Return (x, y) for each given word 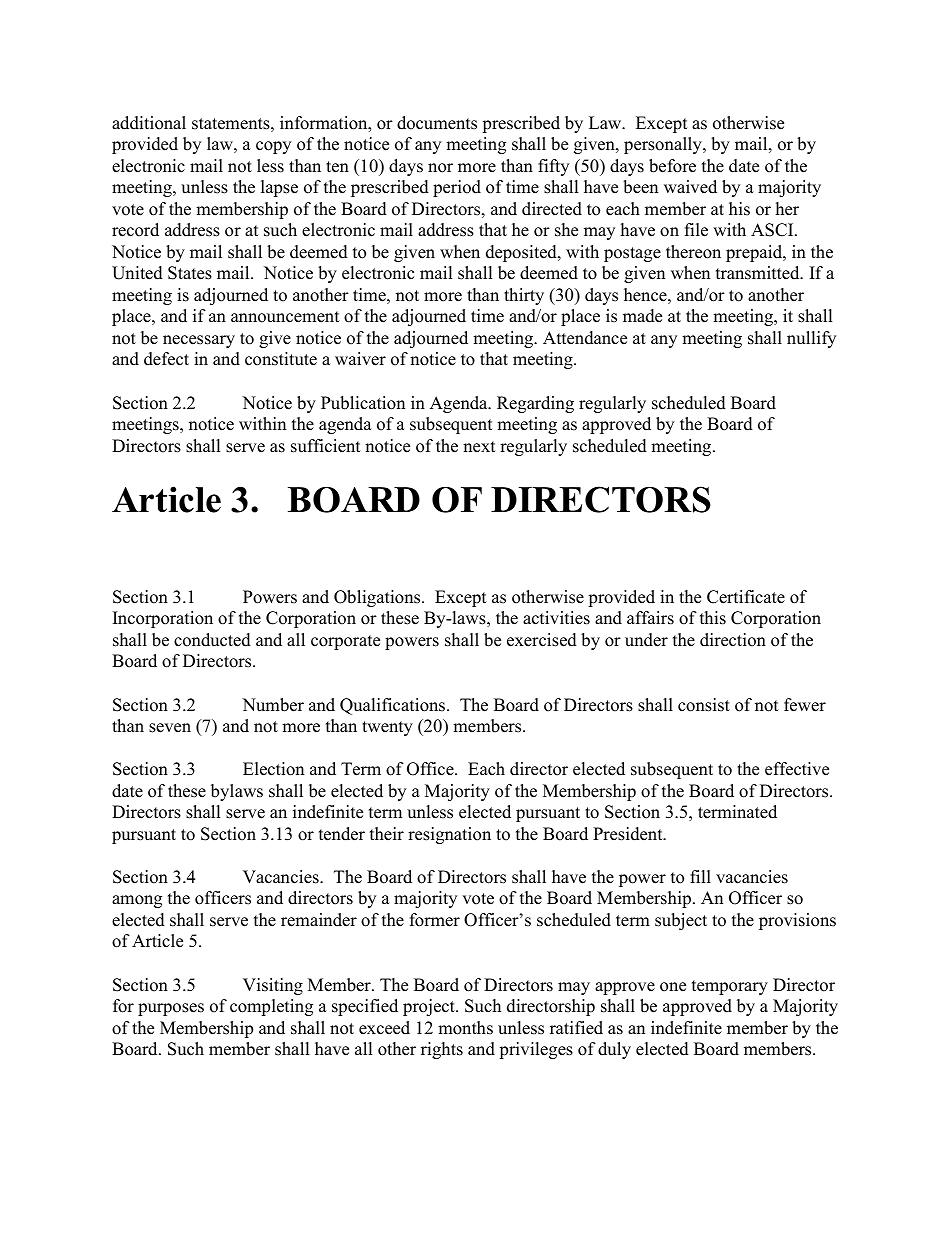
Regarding (535, 404)
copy (273, 147)
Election (273, 769)
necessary (199, 341)
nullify (811, 339)
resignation (449, 835)
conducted (212, 640)
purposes (171, 1009)
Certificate (746, 597)
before (672, 166)
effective (797, 769)
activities (556, 618)
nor (440, 168)
